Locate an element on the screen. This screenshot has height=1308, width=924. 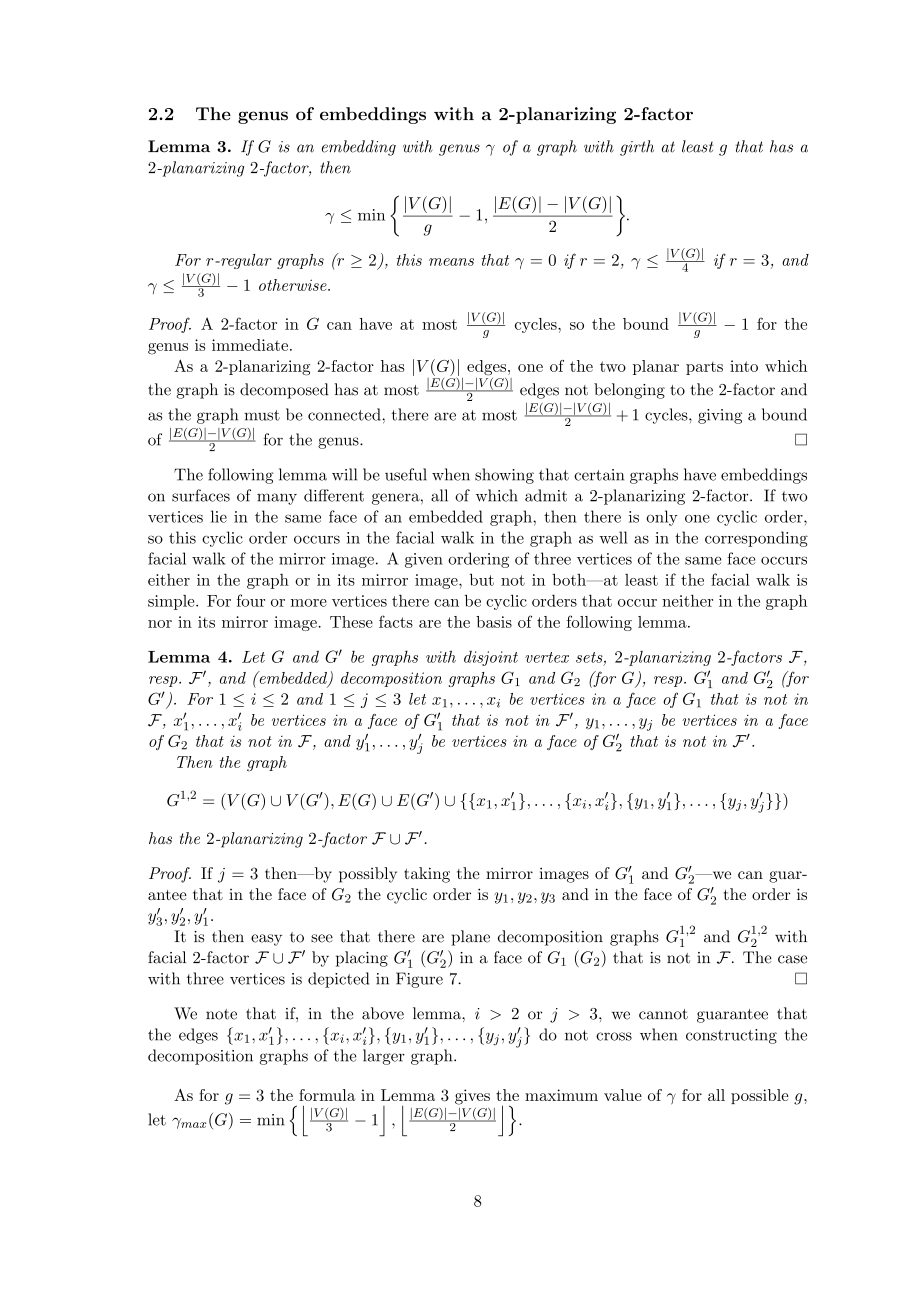
only is located at coordinates (662, 518).
